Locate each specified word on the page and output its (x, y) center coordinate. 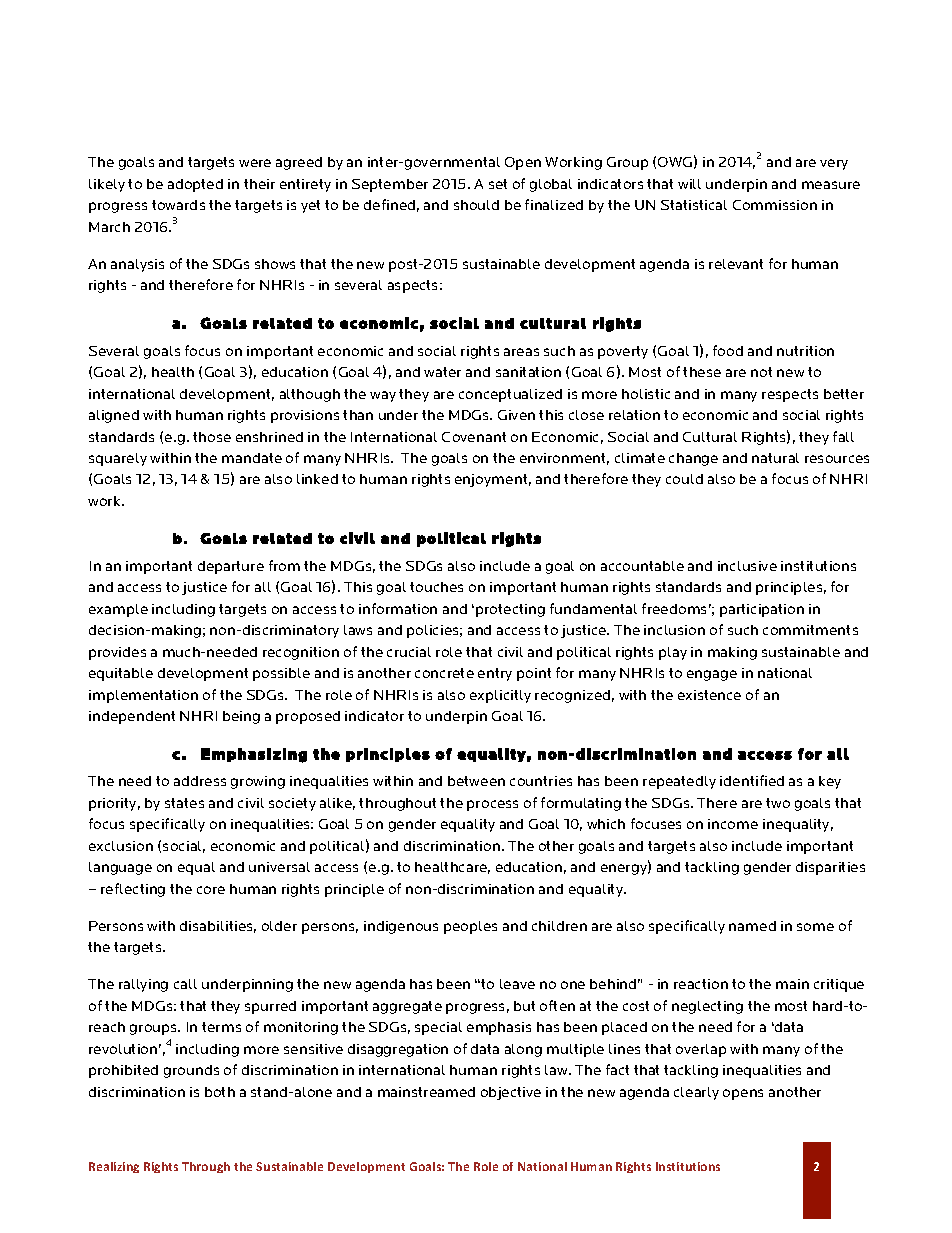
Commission (775, 205)
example (118, 610)
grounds (191, 1071)
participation (762, 610)
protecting (510, 610)
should (476, 205)
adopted (195, 185)
